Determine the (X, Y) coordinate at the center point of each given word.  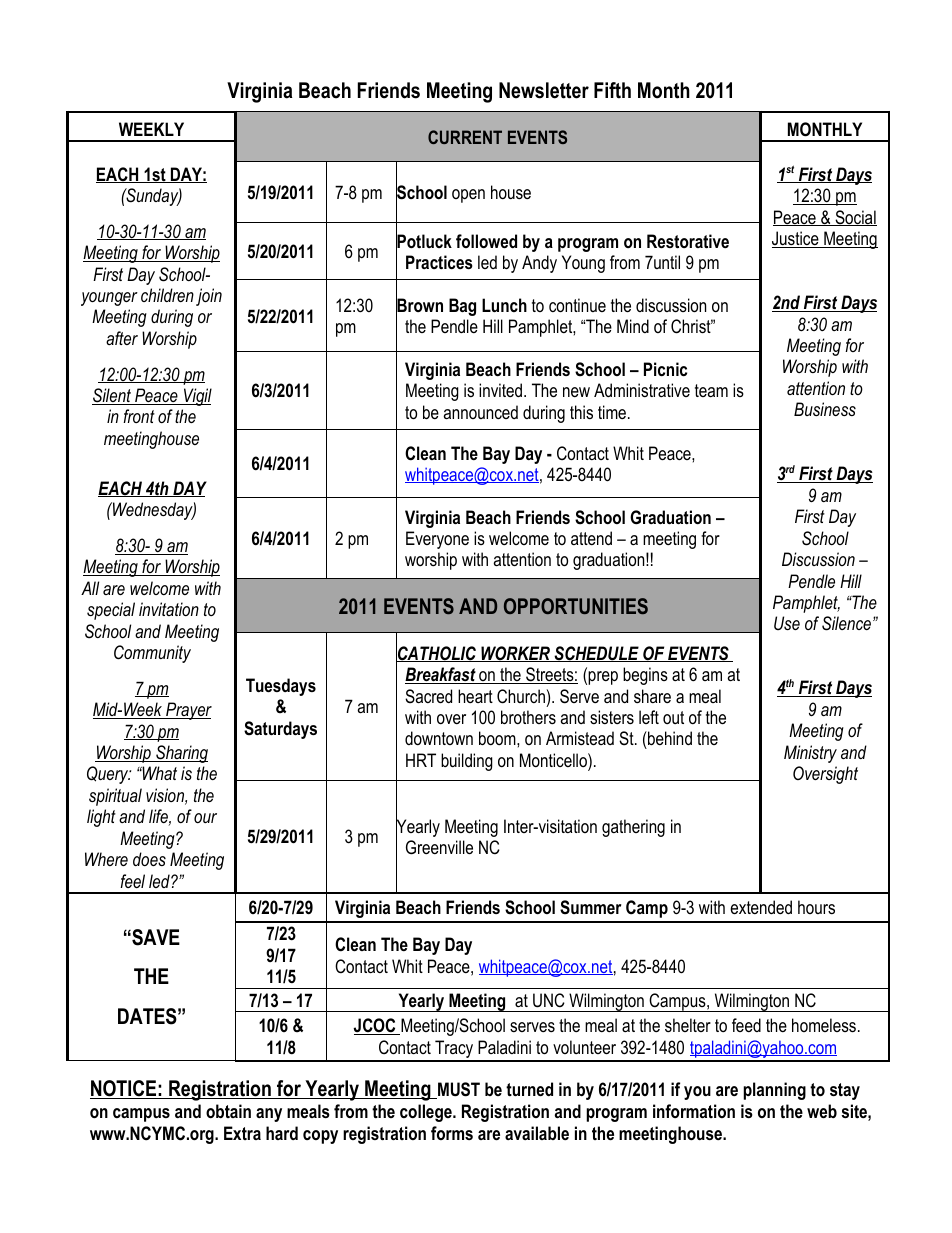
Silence (848, 623)
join (209, 297)
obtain (228, 1111)
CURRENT (465, 137)
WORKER (515, 654)
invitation (169, 609)
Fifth (612, 90)
